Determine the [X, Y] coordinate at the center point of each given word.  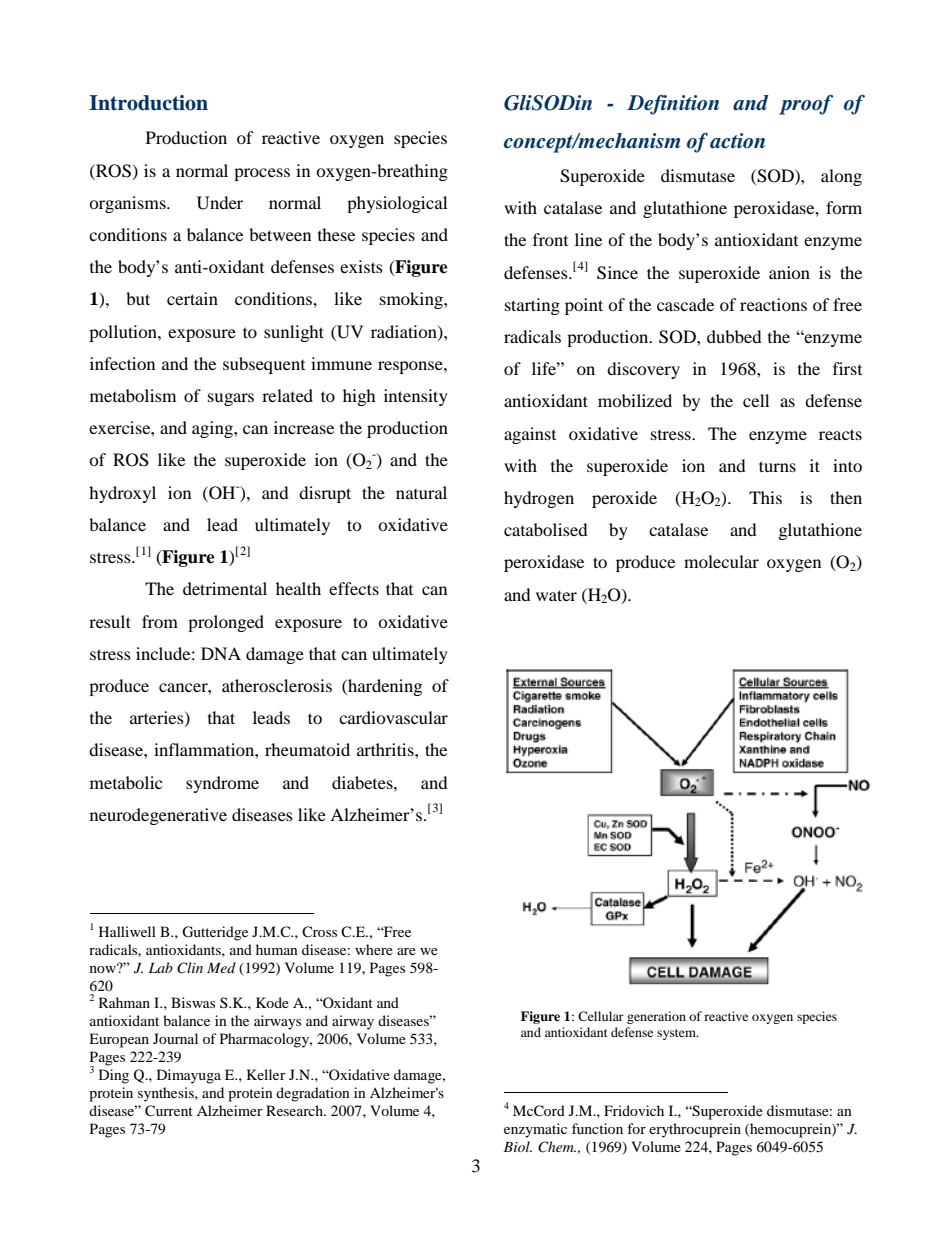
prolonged [226, 623]
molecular [721, 561]
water [556, 595]
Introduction [148, 103]
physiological [397, 204]
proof [806, 105]
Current [169, 1111]
